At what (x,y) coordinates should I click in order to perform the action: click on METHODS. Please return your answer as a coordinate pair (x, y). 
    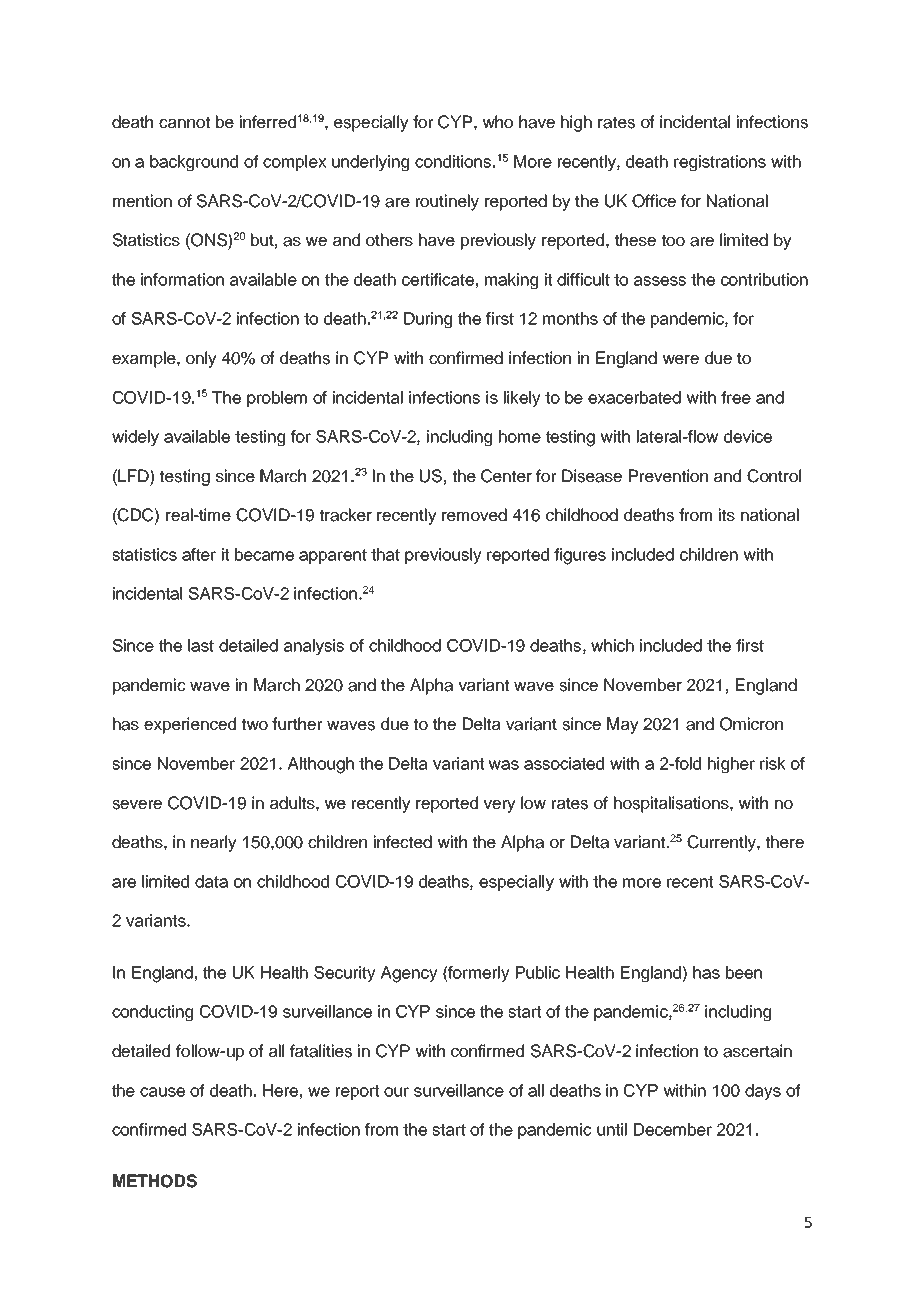
    Looking at the image, I should click on (155, 1181).
